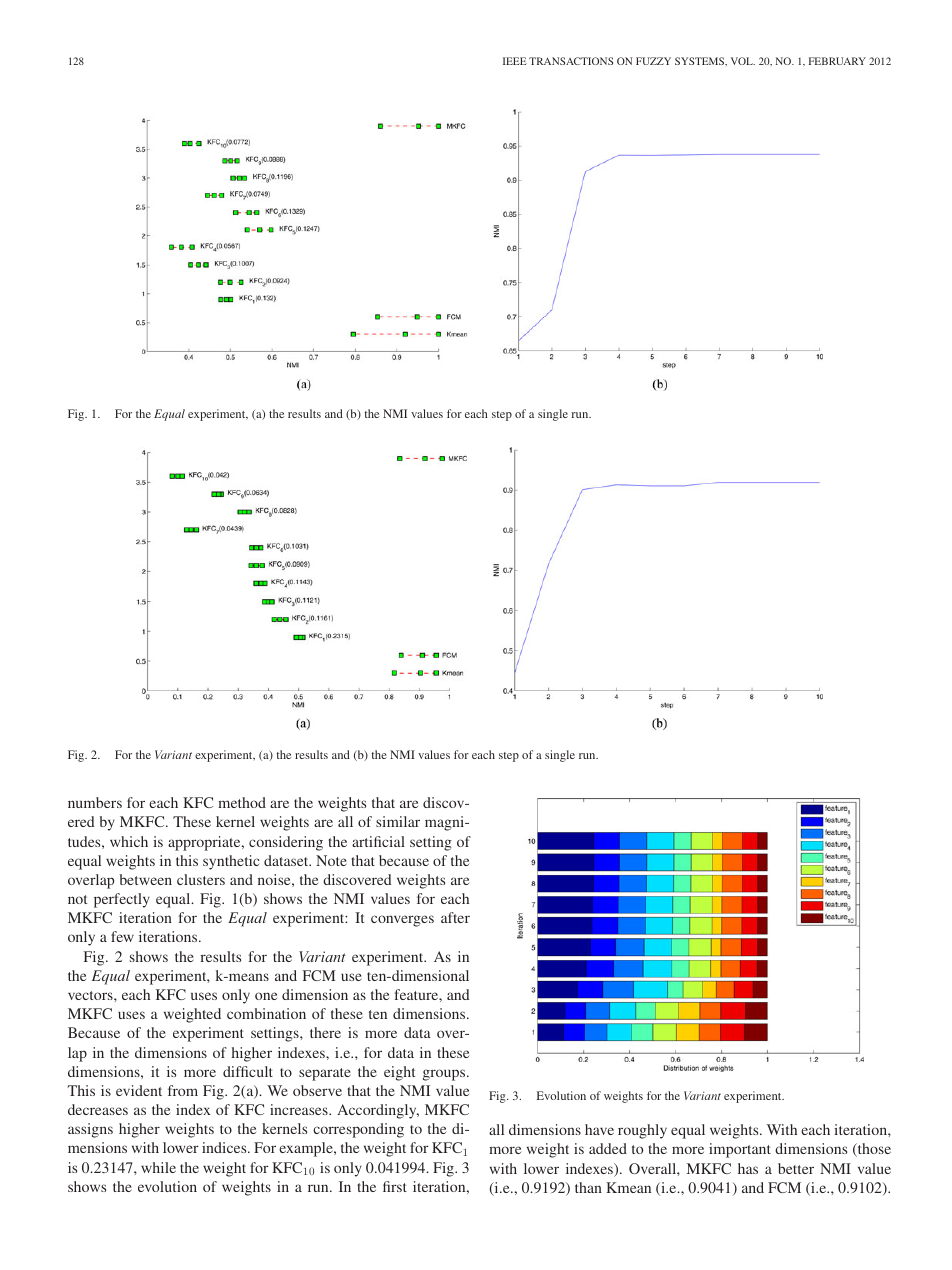 This screenshot has height=1270, width=952. Describe the element at coordinates (837, 61) in the screenshot. I see `FEBRUARY` at that location.
